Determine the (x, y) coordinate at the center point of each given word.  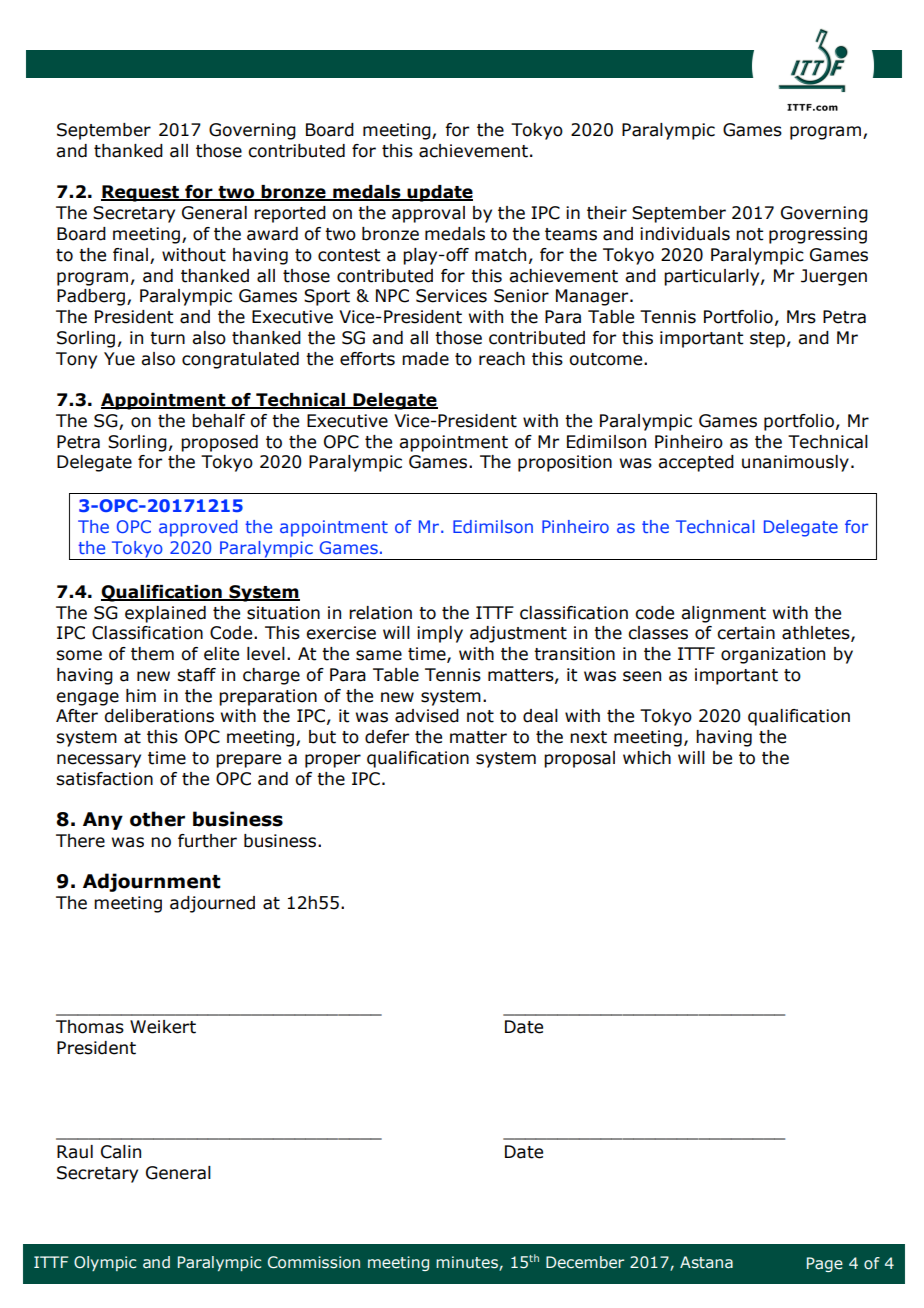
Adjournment (152, 882)
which (647, 758)
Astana (706, 1262)
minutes (468, 1263)
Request (141, 193)
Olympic (105, 1263)
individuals (685, 234)
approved (198, 528)
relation (380, 613)
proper (333, 761)
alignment (723, 614)
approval (428, 214)
